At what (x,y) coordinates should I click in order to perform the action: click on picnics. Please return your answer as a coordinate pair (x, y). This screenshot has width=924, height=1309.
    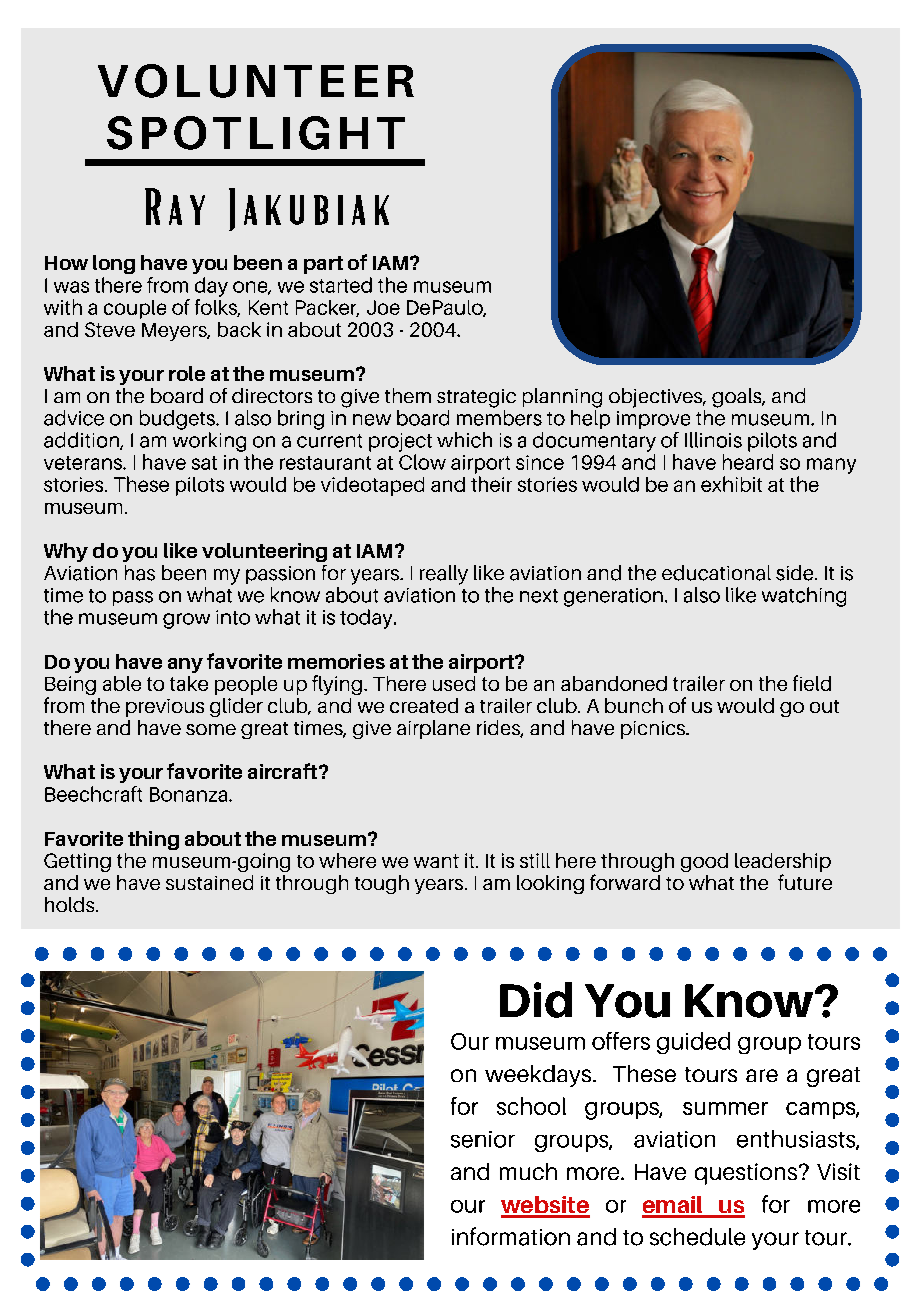
    Looking at the image, I should click on (654, 730).
